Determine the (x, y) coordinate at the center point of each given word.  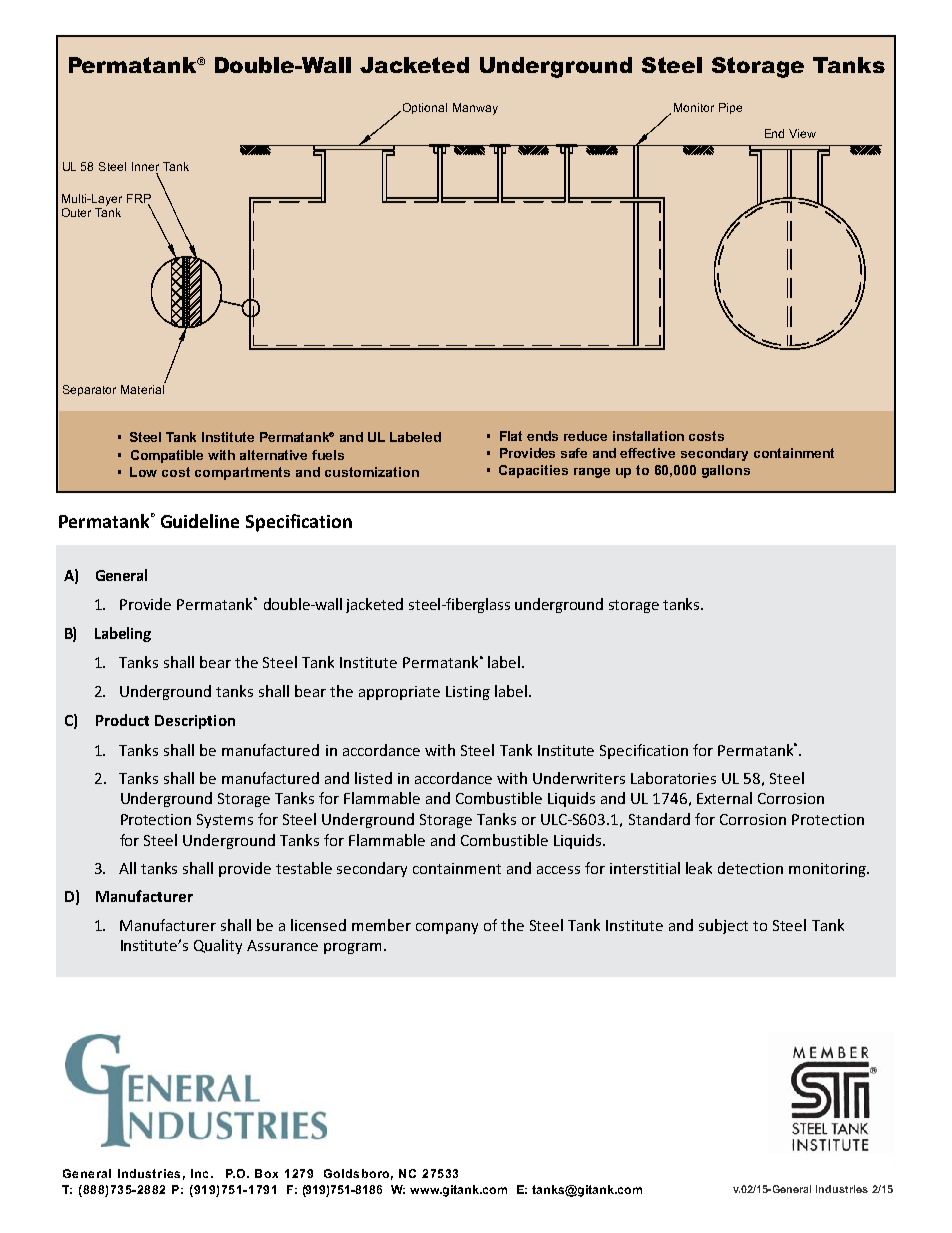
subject (723, 926)
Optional (423, 108)
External (724, 798)
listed (373, 778)
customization (372, 472)
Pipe (730, 108)
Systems (225, 821)
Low (143, 472)
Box (266, 1173)
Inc (199, 1173)
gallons (726, 471)
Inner (145, 166)
